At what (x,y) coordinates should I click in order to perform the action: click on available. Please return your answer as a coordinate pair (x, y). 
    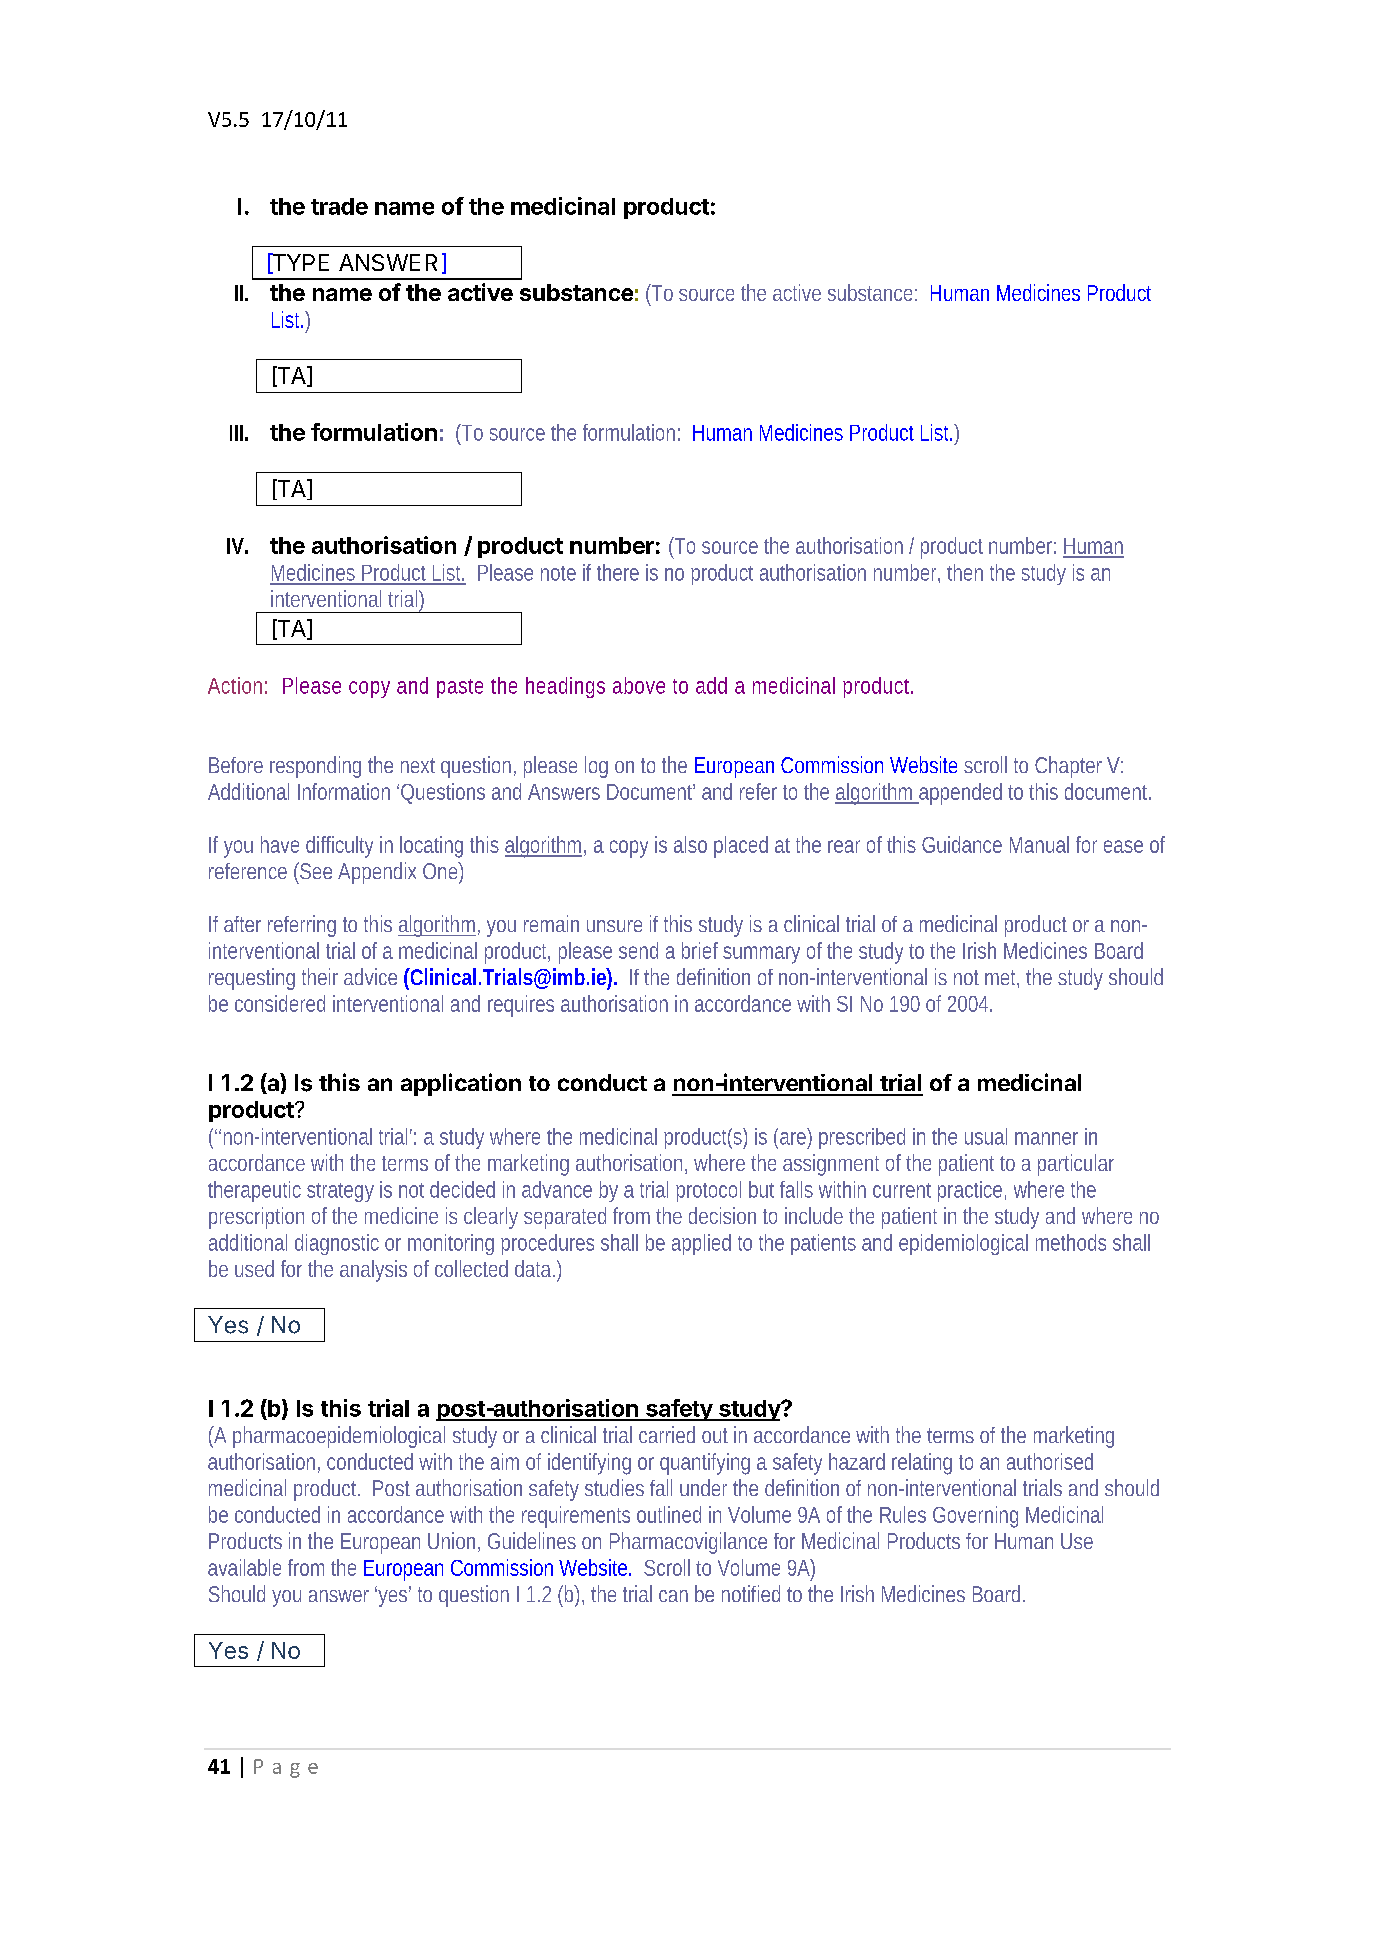
    Looking at the image, I should click on (244, 1567).
